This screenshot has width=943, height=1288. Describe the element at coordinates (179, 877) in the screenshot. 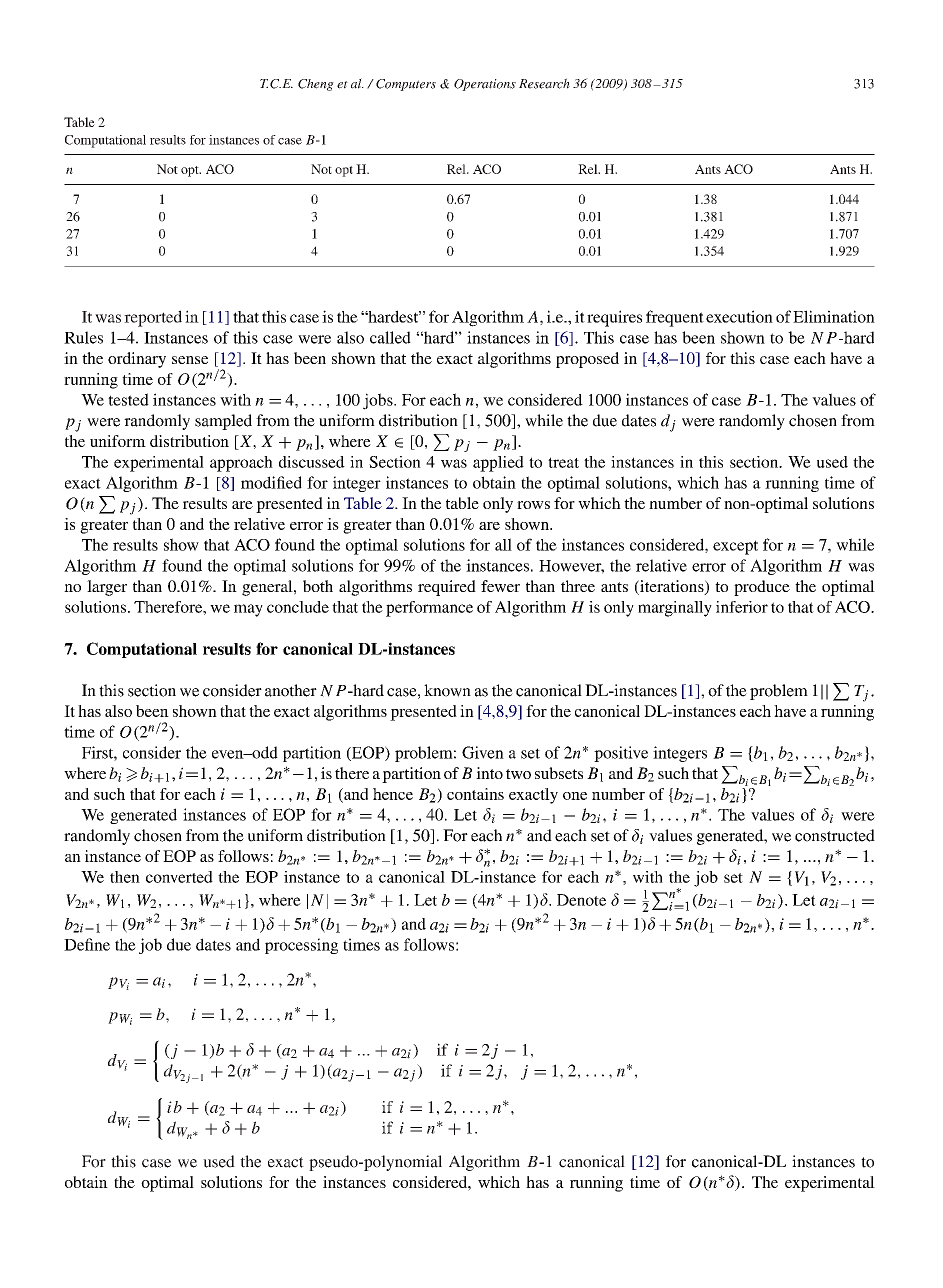

I see `converted` at that location.
